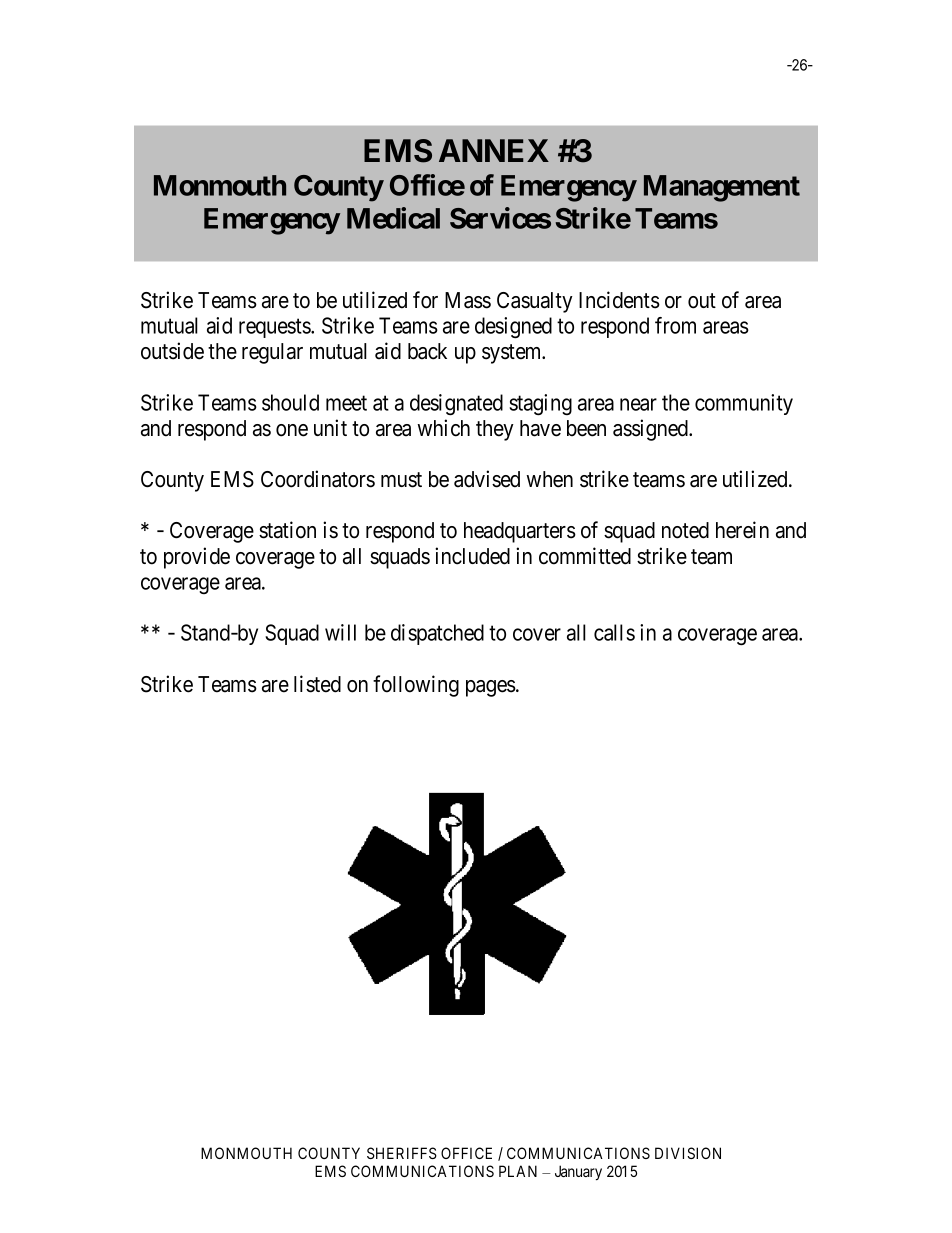  Describe the element at coordinates (416, 686) in the document. I see `following` at that location.
